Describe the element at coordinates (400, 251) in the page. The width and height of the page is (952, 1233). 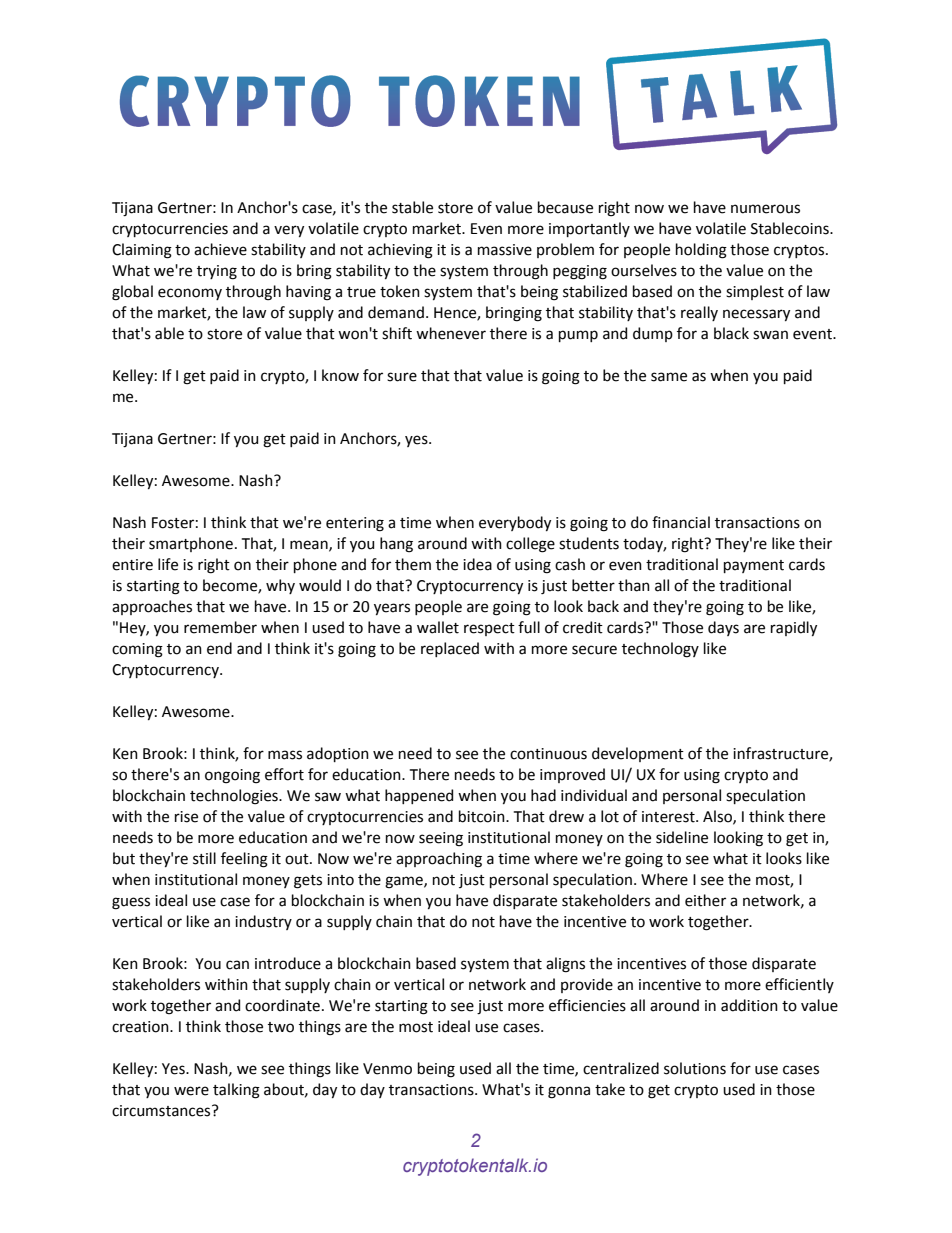
I see `achieving` at that location.
